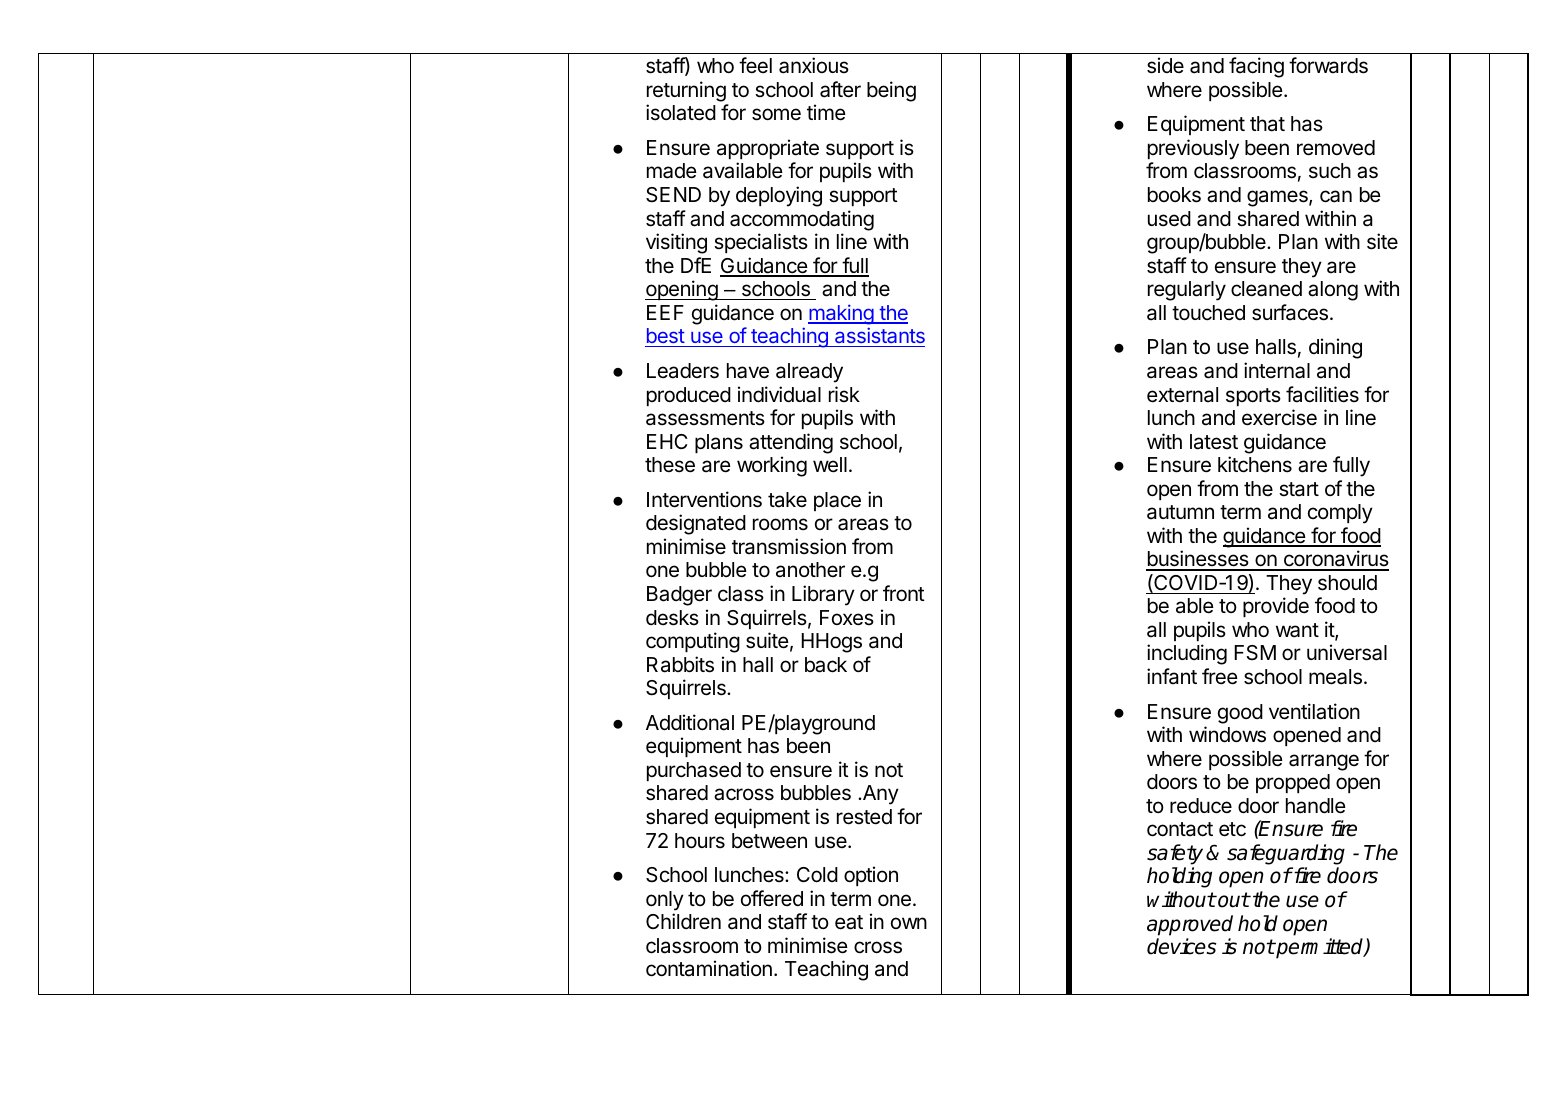 This image has height=1108, width=1566. Describe the element at coordinates (891, 91) in the image. I see `being` at that location.
